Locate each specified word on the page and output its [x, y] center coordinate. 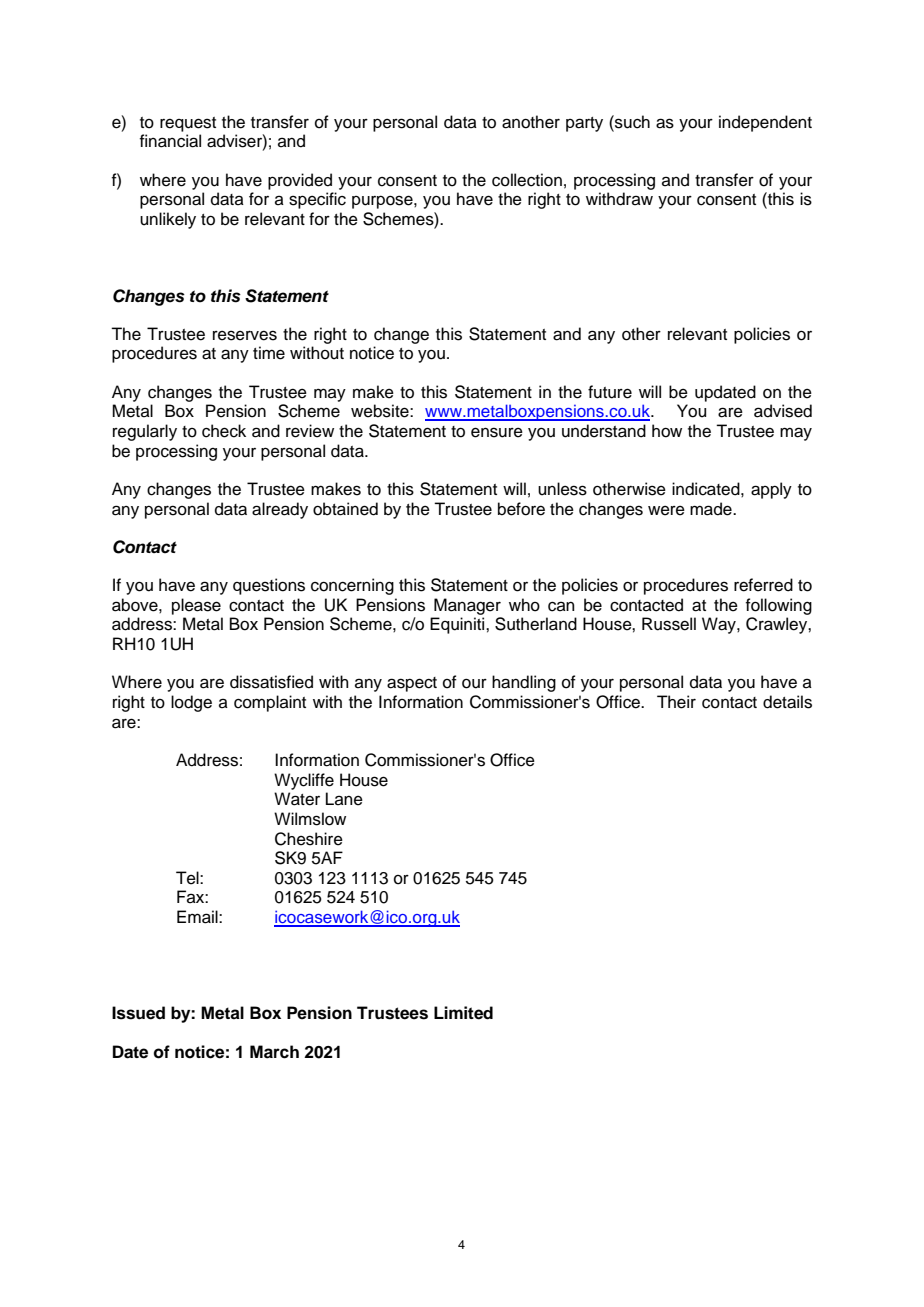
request [188, 124]
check [224, 431]
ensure [497, 432]
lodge [191, 703]
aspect [412, 684]
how [667, 431]
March [274, 1052]
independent [765, 123]
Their [676, 702]
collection [527, 180]
